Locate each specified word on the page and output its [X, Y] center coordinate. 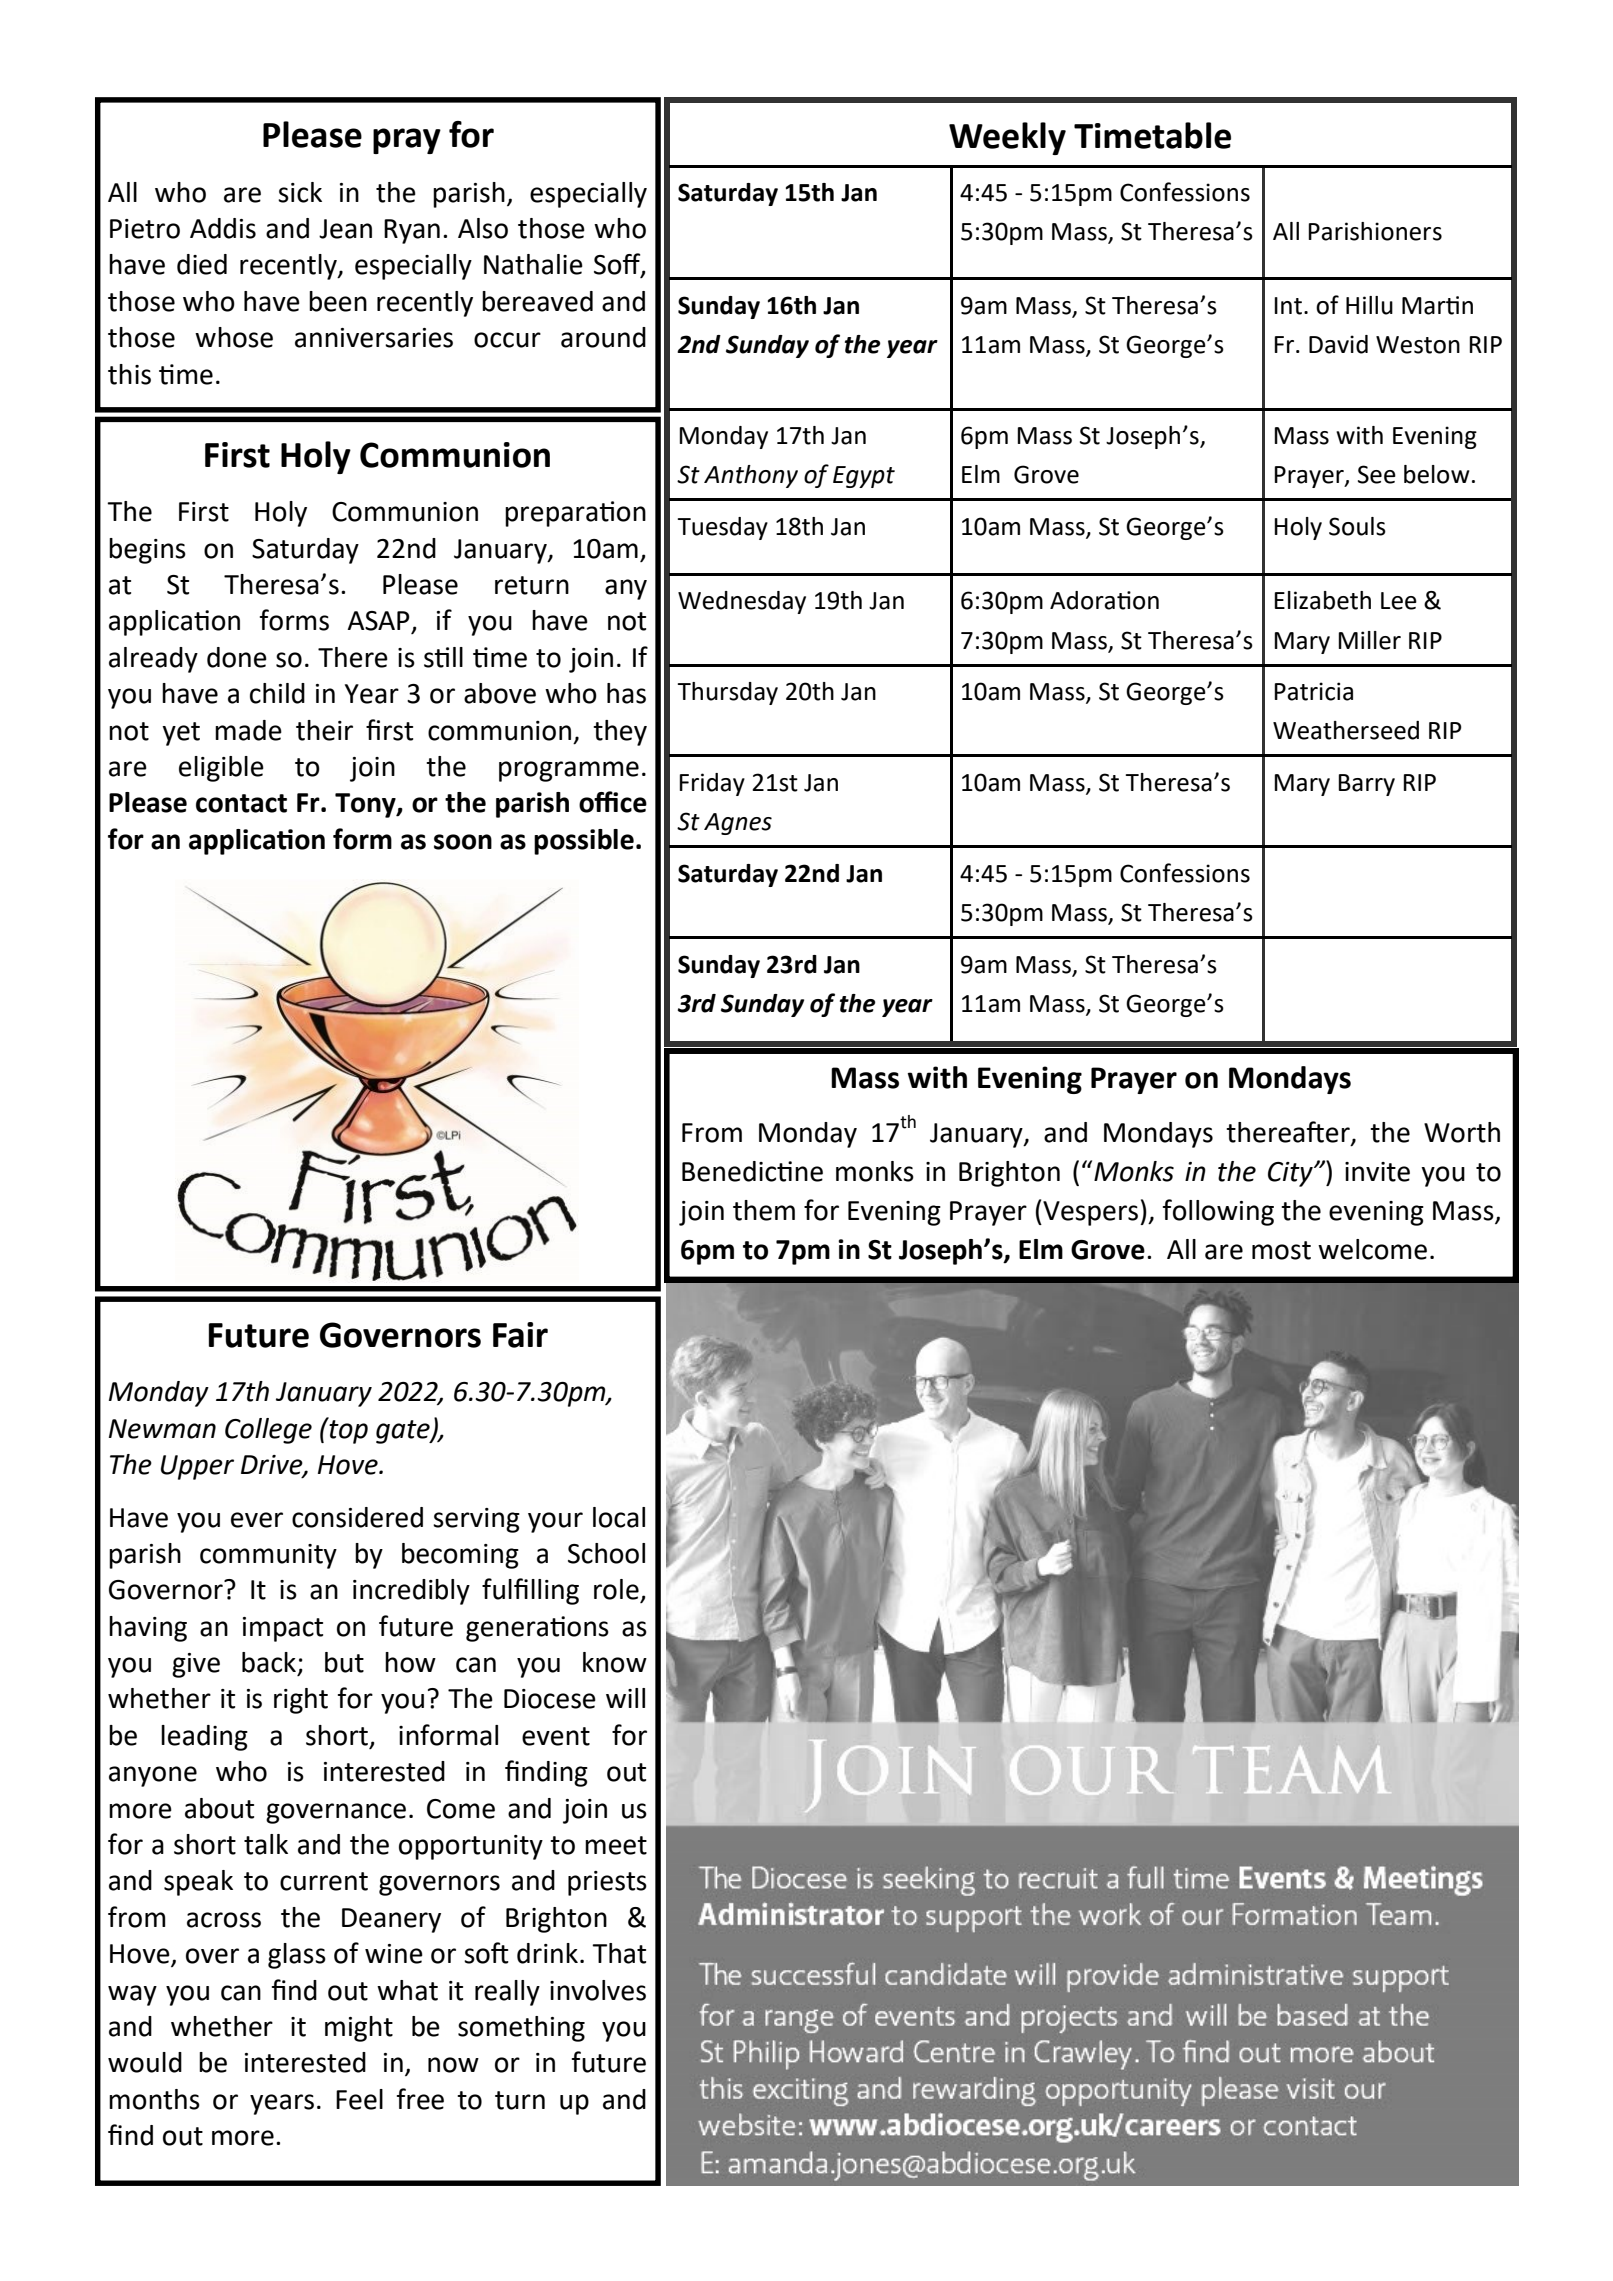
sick [300, 192]
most [1281, 1250]
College [268, 1431]
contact [241, 803]
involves [598, 1990]
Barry [1366, 785]
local [619, 1517]
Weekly [1007, 138]
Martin [1437, 305]
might [359, 2029]
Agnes [738, 824]
